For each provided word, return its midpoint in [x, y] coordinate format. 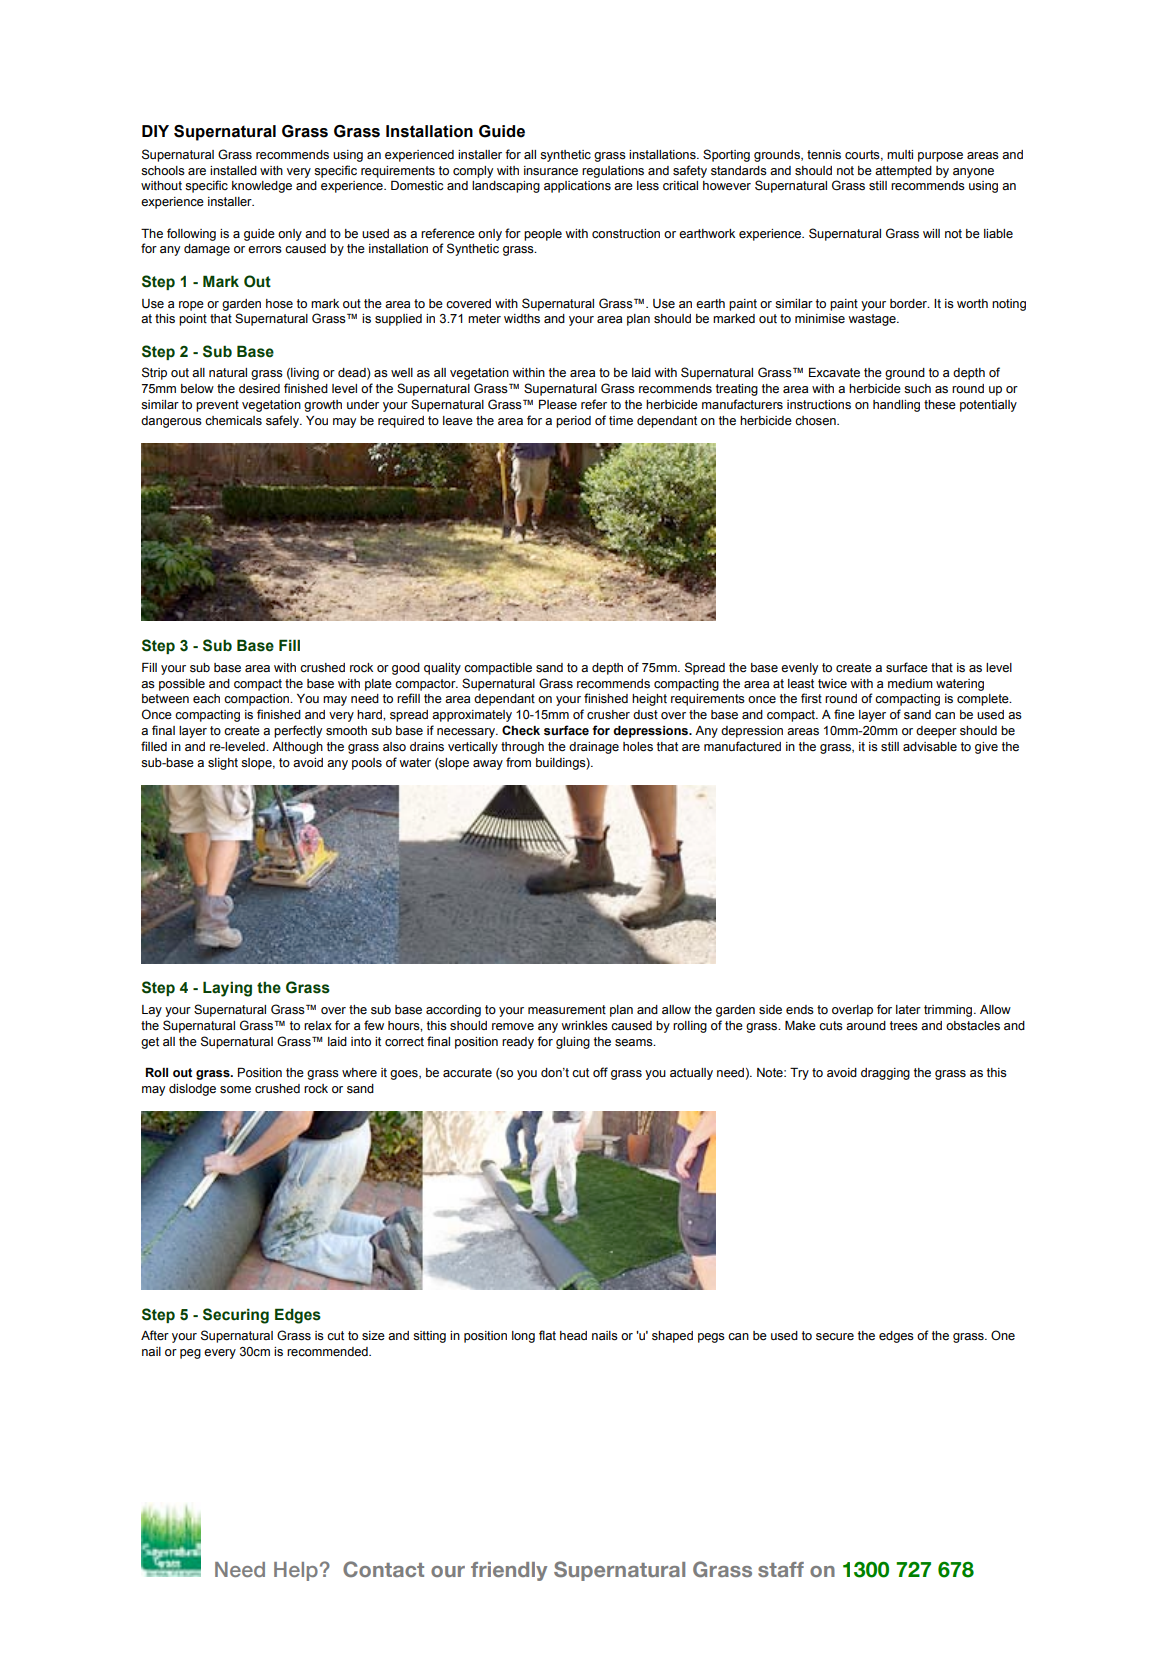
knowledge [262, 187]
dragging [885, 1074]
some [235, 1090]
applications [577, 187]
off [600, 1072]
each [206, 699]
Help [296, 1571]
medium [910, 684]
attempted [903, 172]
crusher [608, 715]
